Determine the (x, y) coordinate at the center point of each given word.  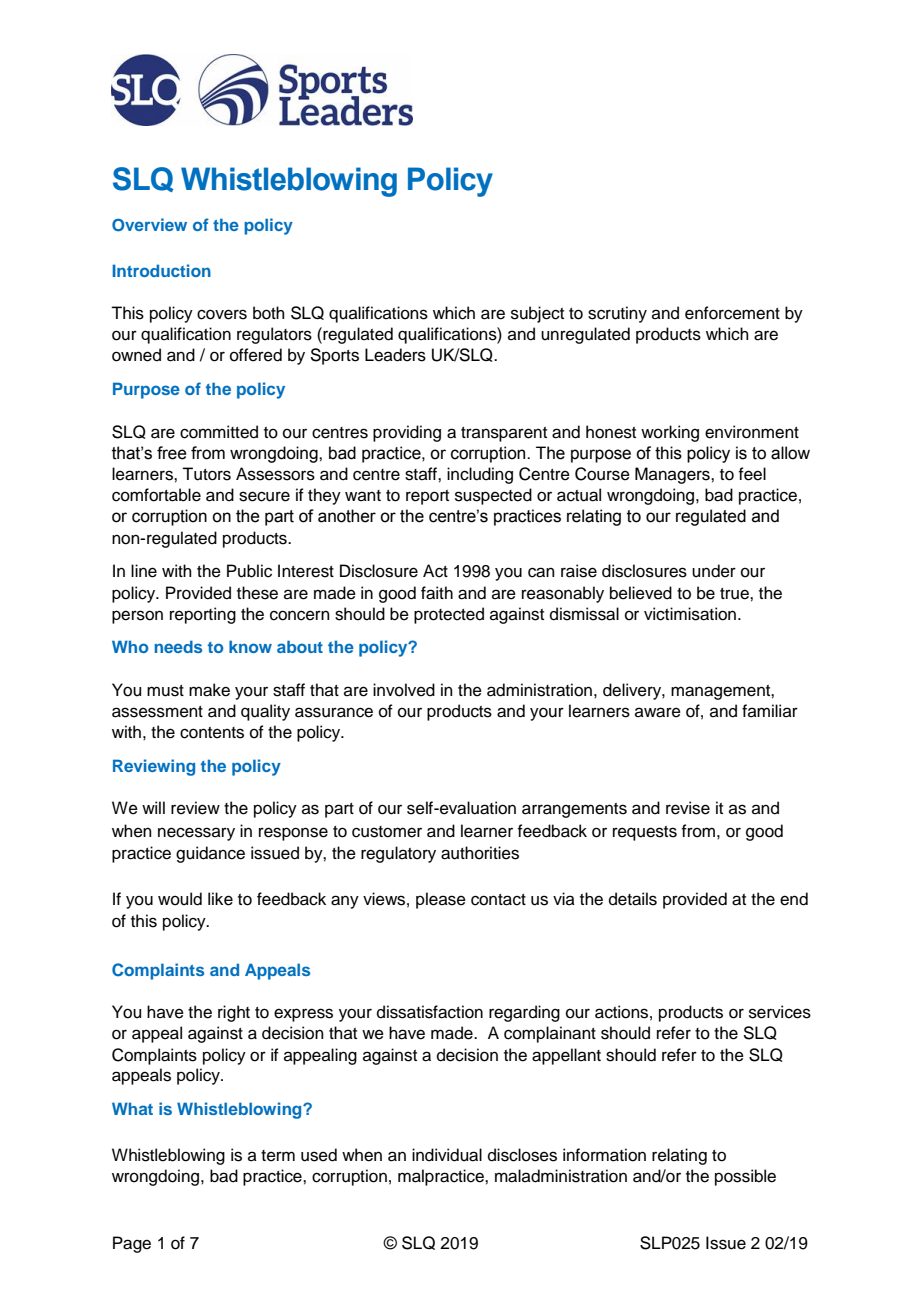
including (480, 475)
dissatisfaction (430, 1012)
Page (132, 1244)
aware (658, 712)
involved (404, 690)
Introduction (161, 270)
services (780, 1012)
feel (752, 474)
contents (212, 733)
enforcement (732, 313)
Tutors (206, 474)
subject (537, 314)
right (234, 1013)
